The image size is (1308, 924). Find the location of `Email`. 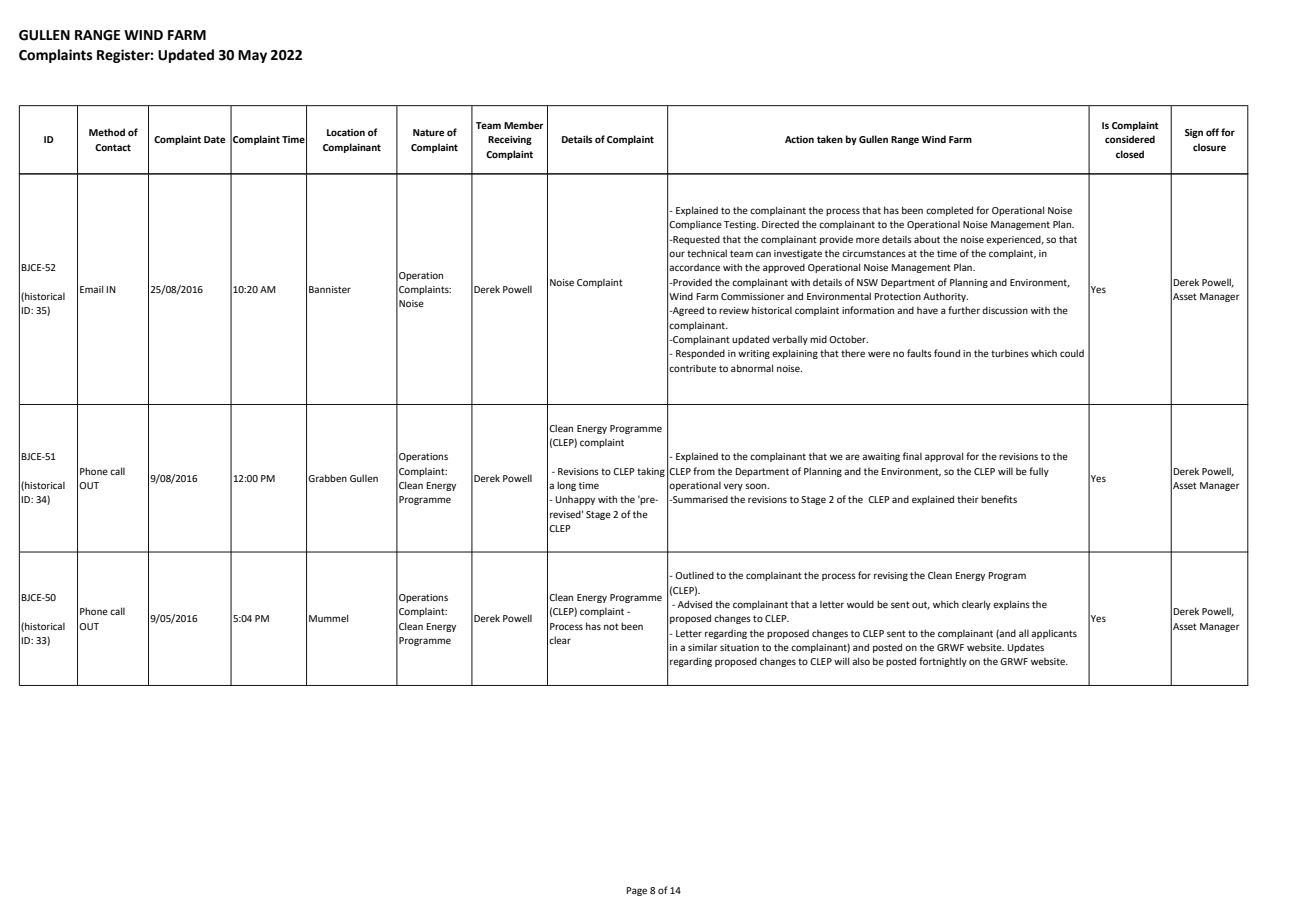

Email is located at coordinates (91, 289).
